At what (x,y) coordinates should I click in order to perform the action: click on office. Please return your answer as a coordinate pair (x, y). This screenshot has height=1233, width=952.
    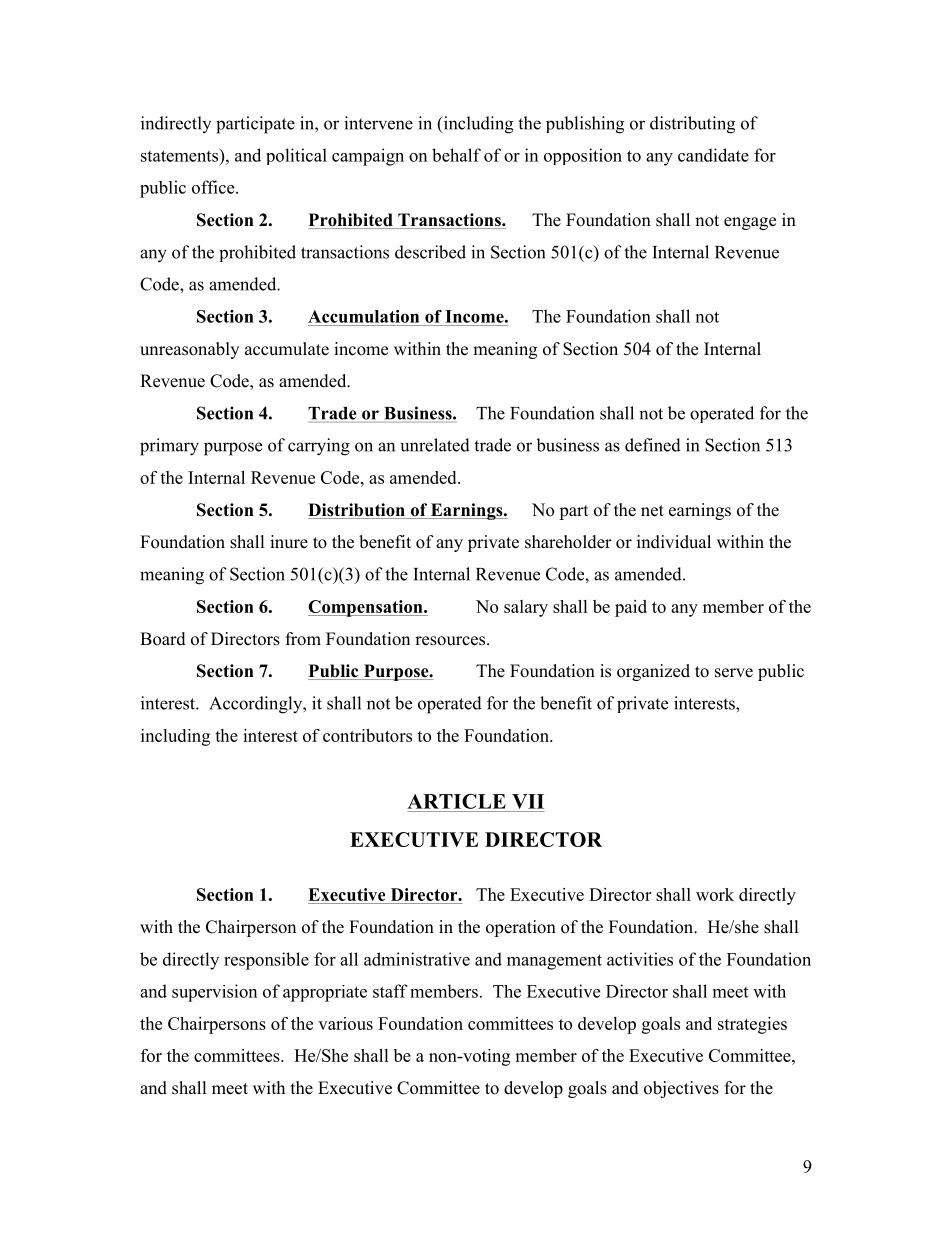
    Looking at the image, I should click on (214, 187).
